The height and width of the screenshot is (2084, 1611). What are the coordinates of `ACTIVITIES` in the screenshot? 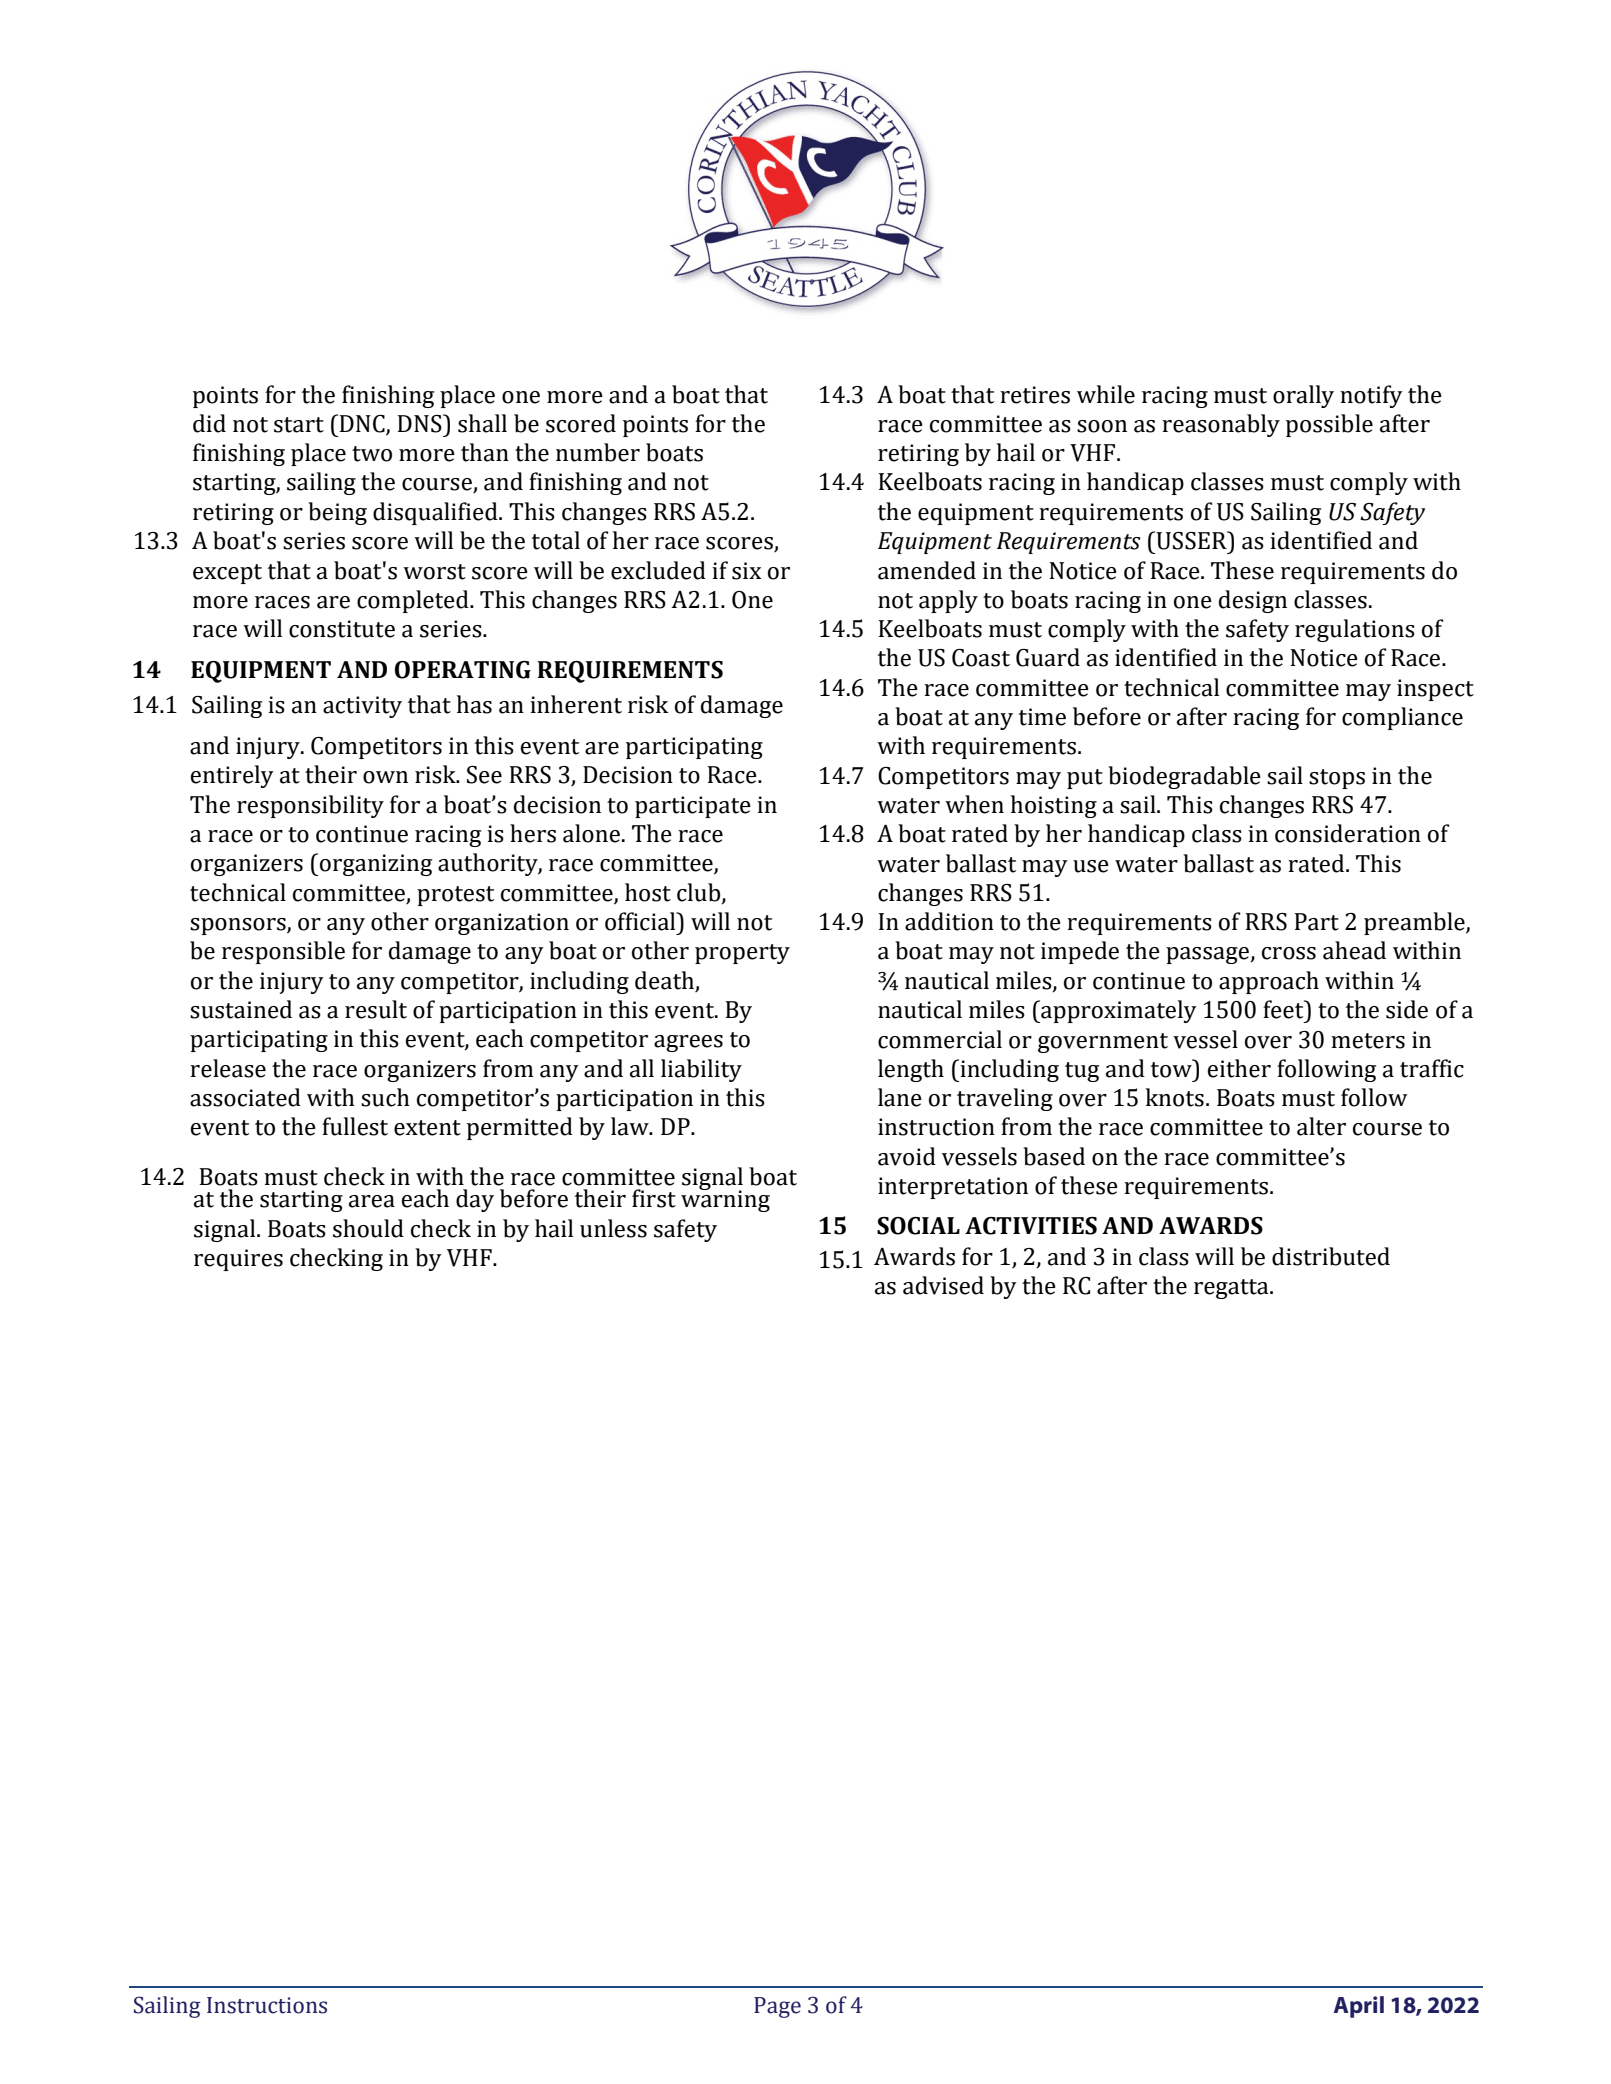 It's located at (1031, 1226).
